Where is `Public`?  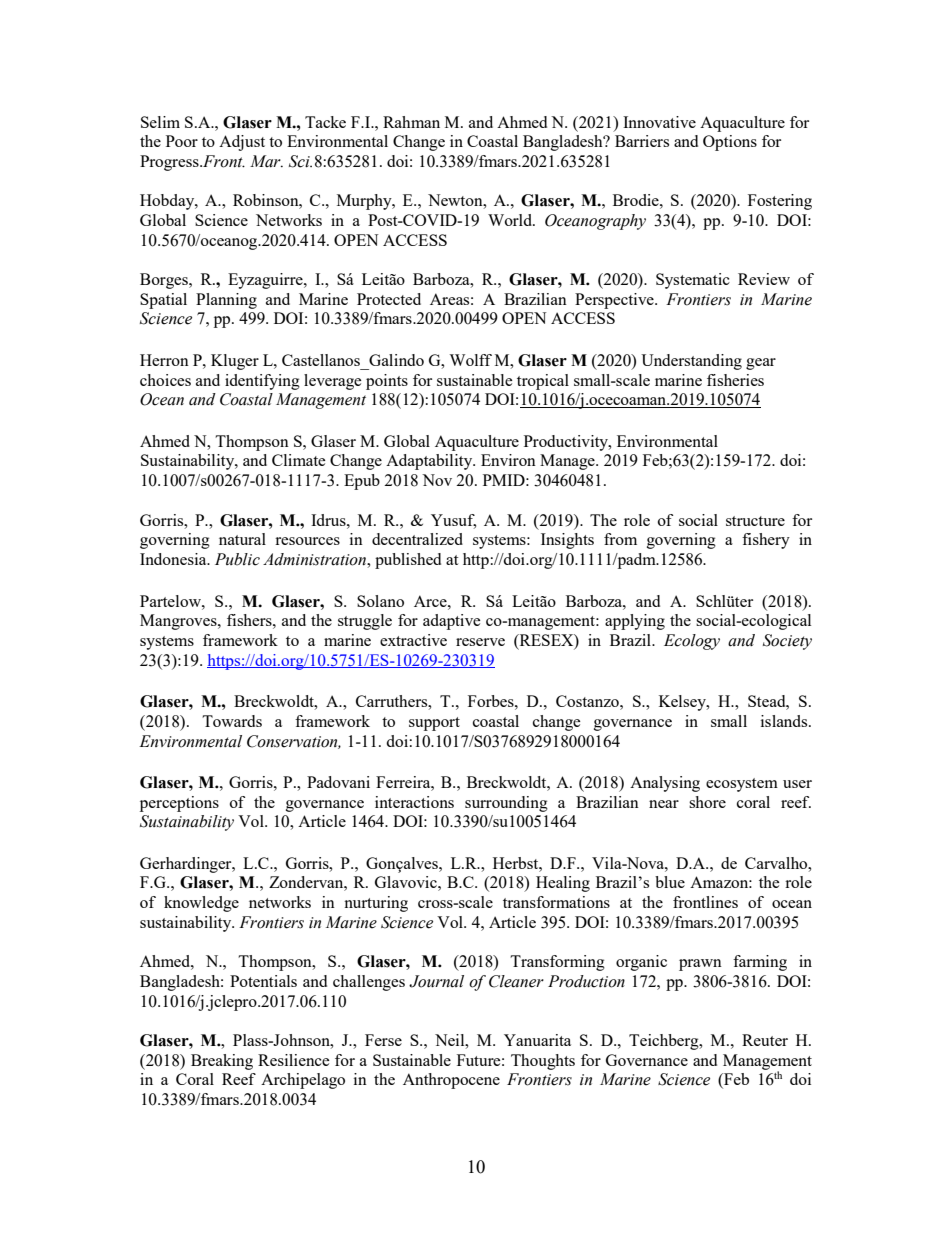 Public is located at coordinates (237, 559).
